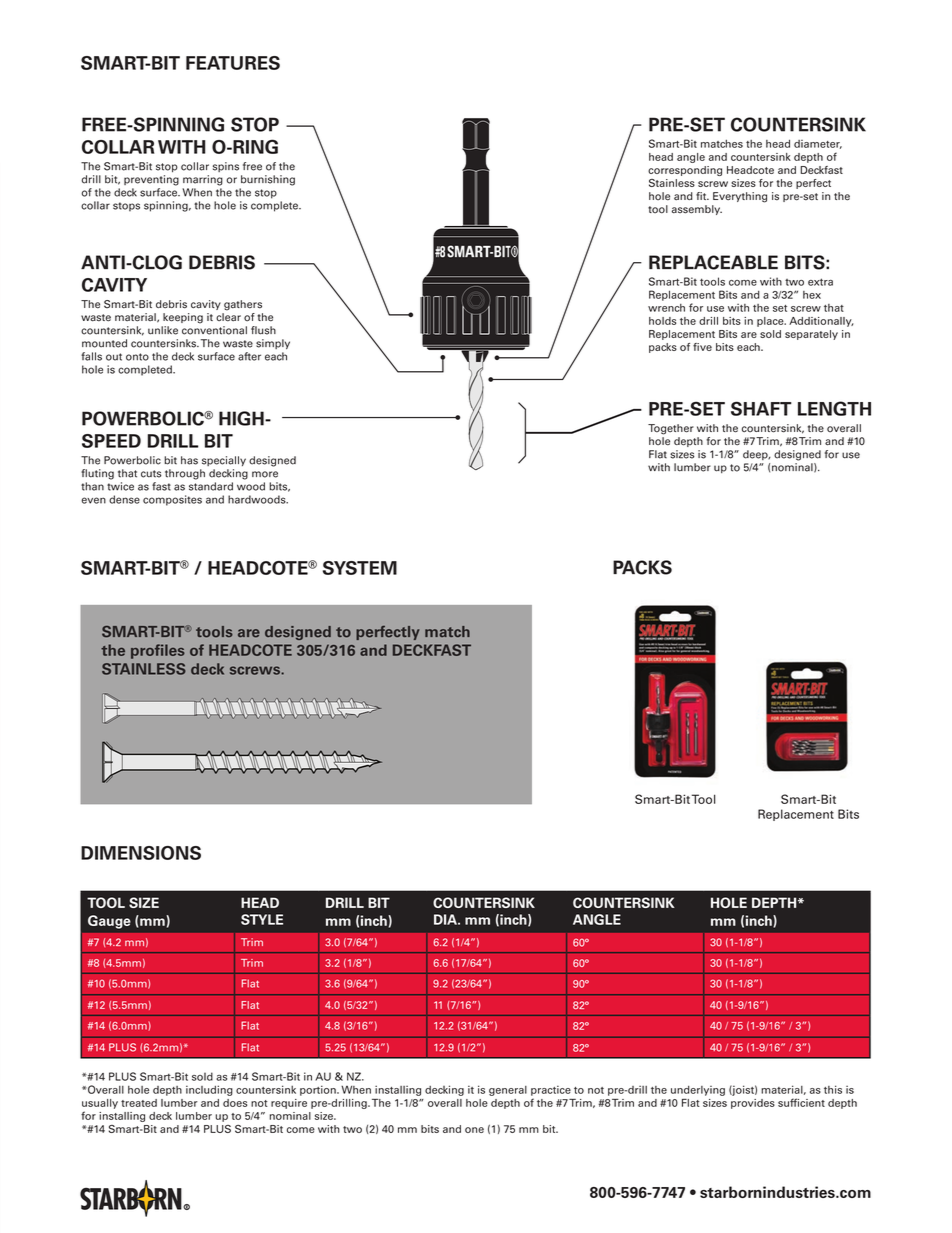 This screenshot has height=1233, width=952. I want to click on burnishing, so click(268, 180).
